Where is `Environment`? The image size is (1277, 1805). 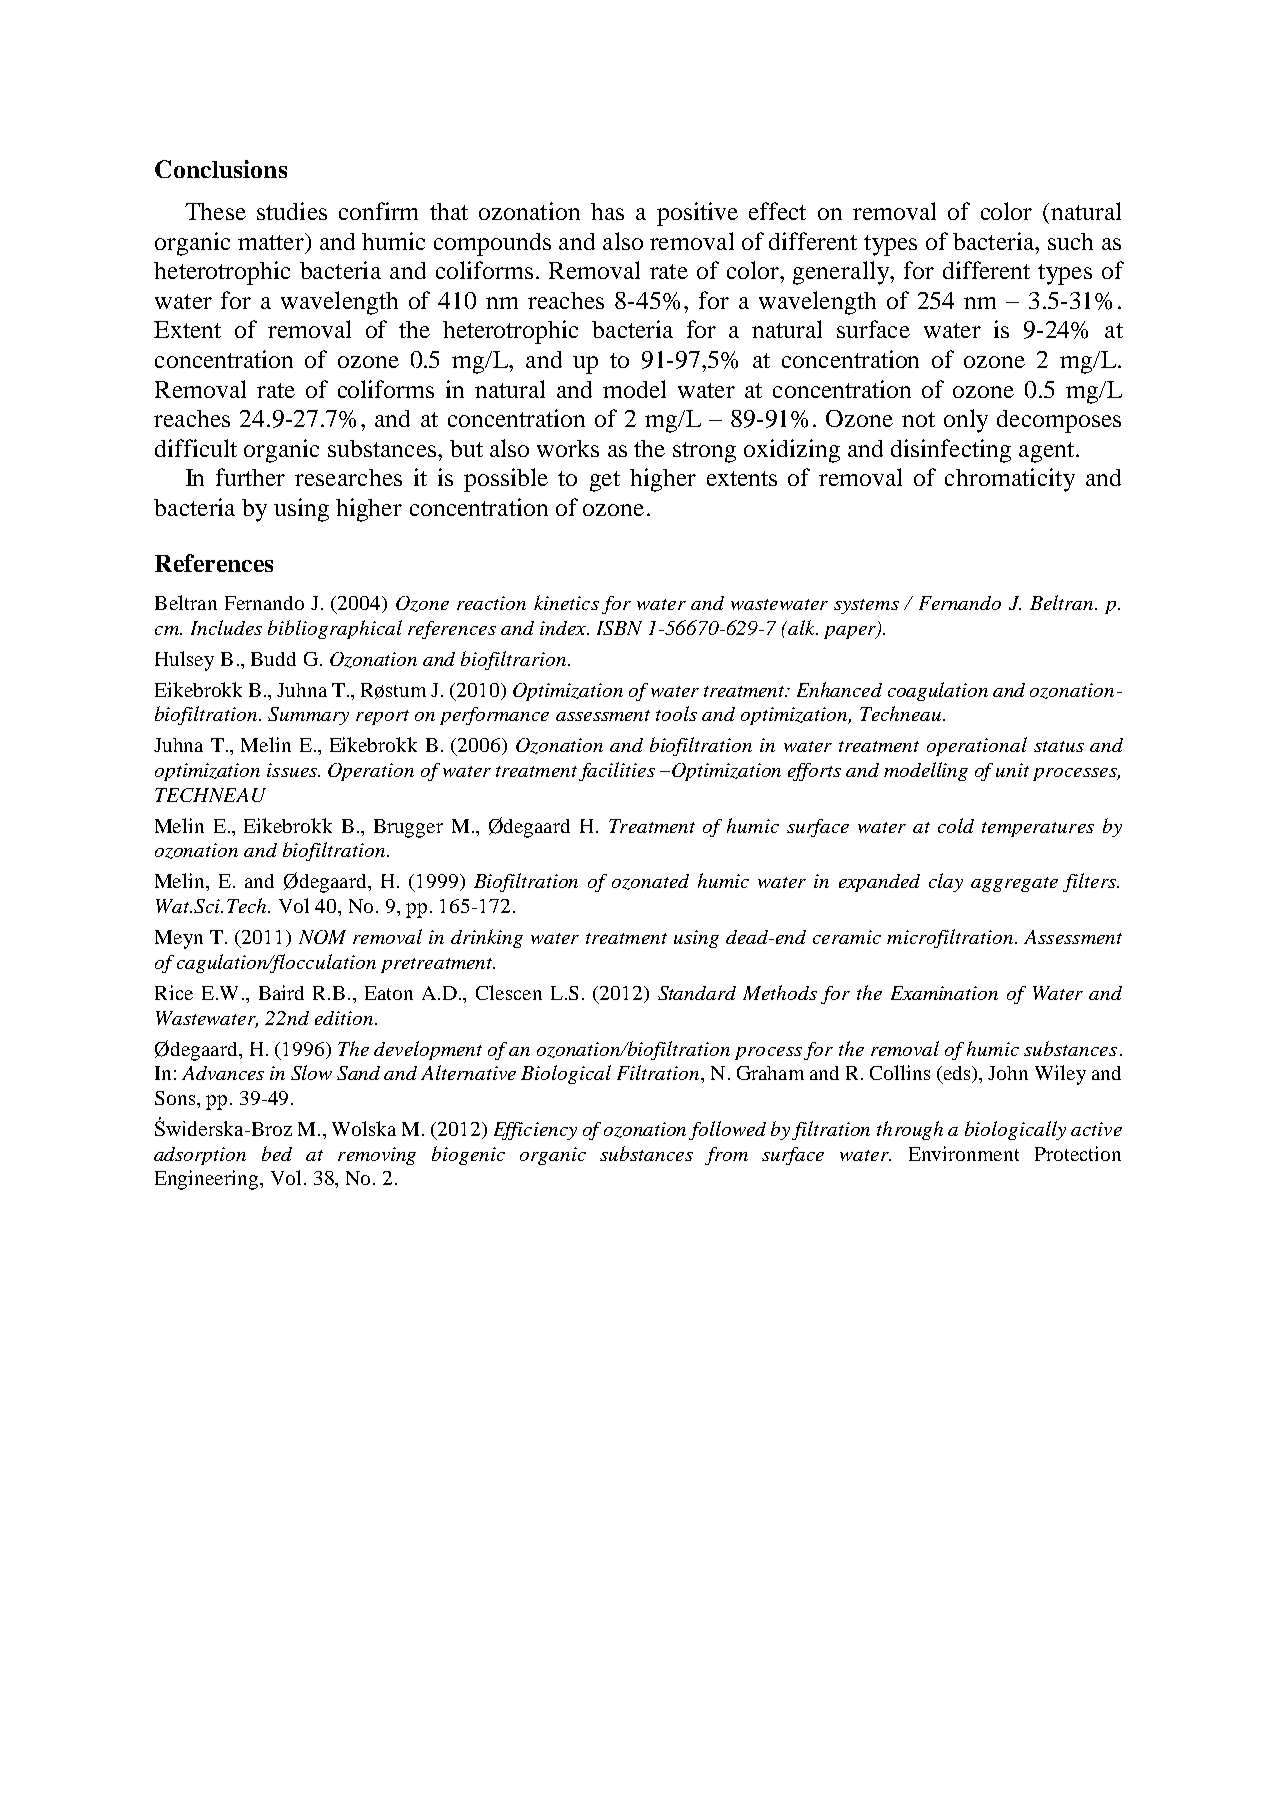 Environment is located at coordinates (964, 1153).
